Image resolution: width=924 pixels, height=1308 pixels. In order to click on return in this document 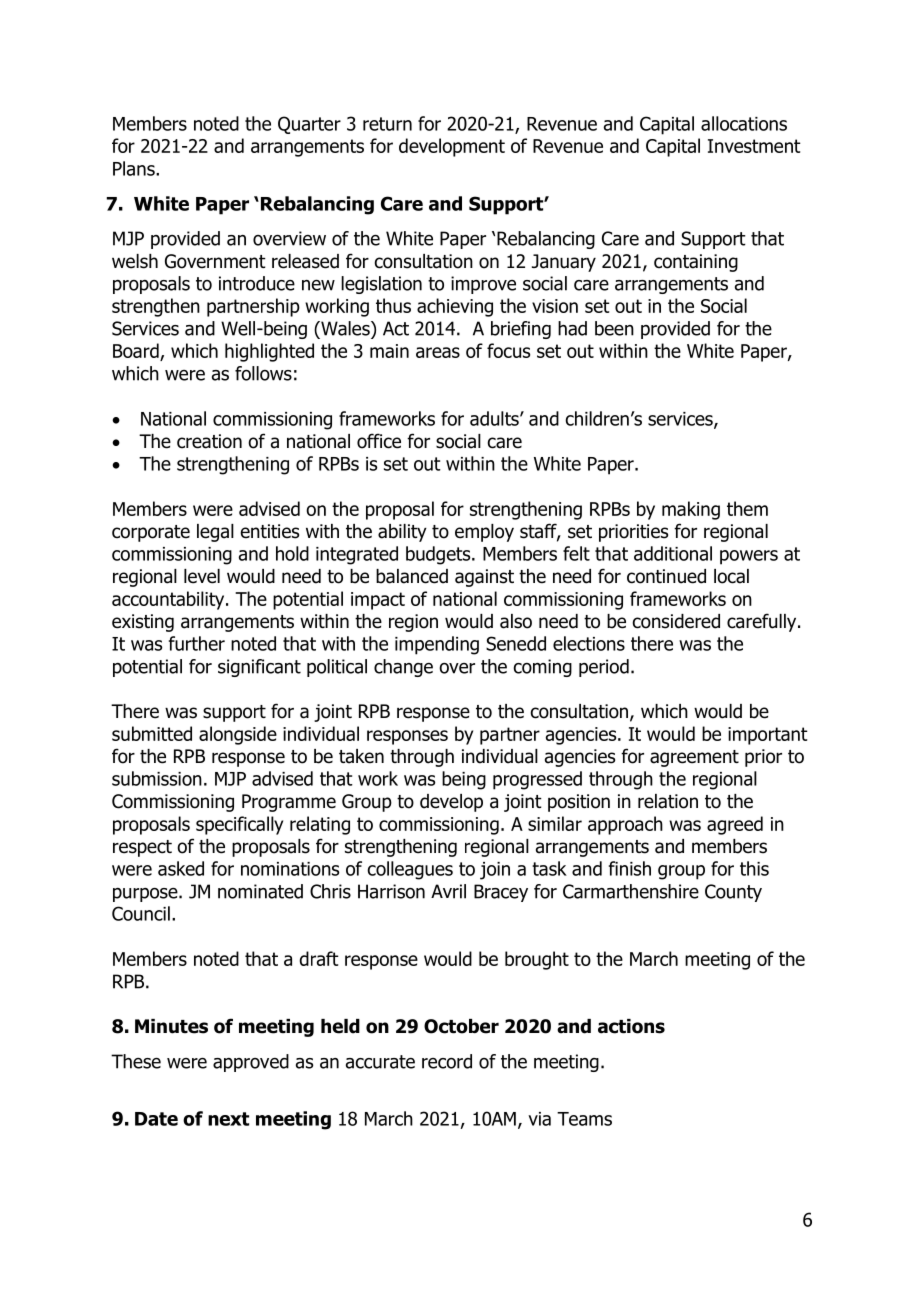, I will do `click(387, 124)`.
